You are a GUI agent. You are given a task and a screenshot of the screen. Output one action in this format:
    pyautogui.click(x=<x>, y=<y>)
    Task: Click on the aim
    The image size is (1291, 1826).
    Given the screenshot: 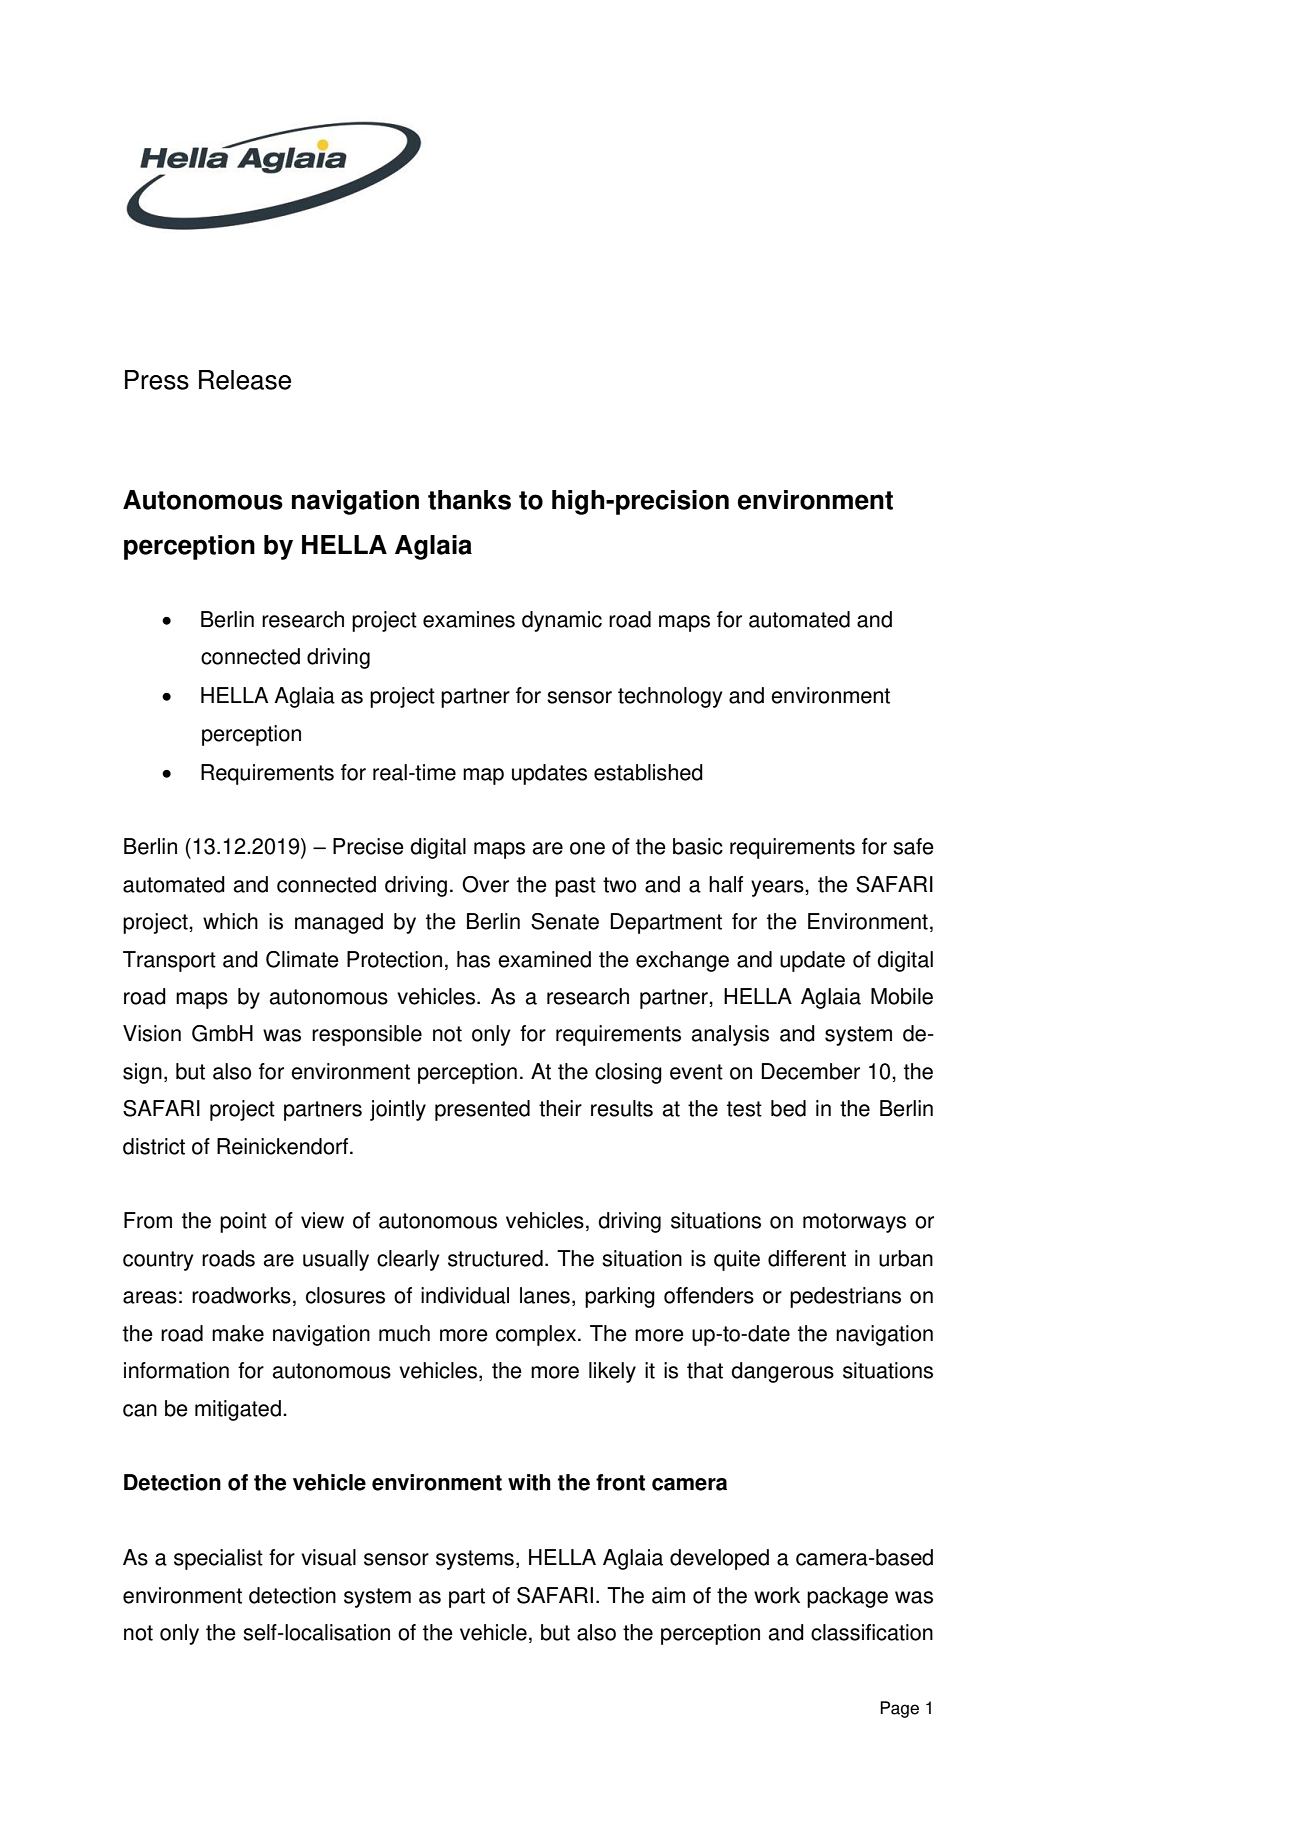 What is the action you would take?
    pyautogui.click(x=668, y=1595)
